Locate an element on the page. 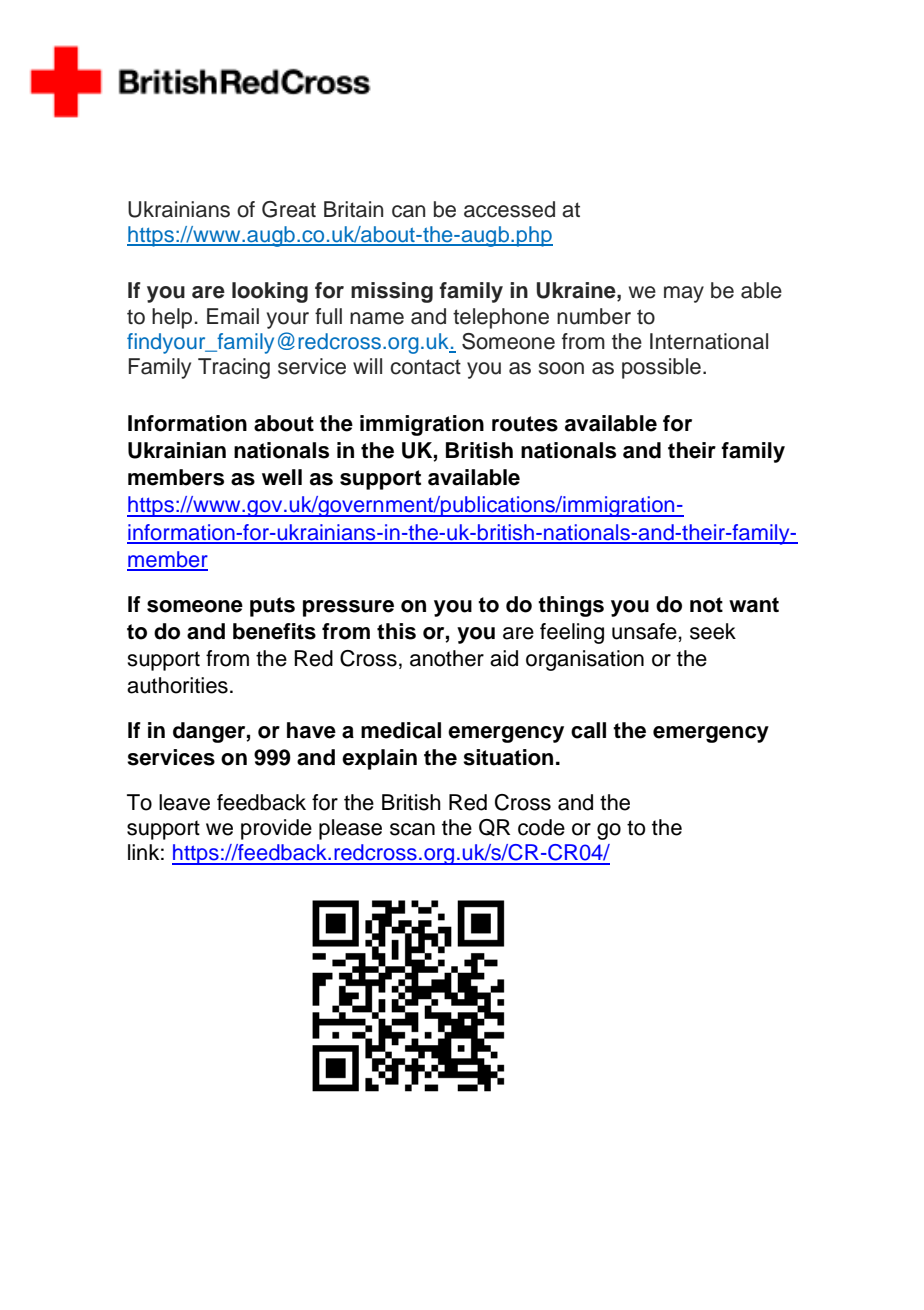 This document has width=924, height=1310. Great is located at coordinates (289, 209).
